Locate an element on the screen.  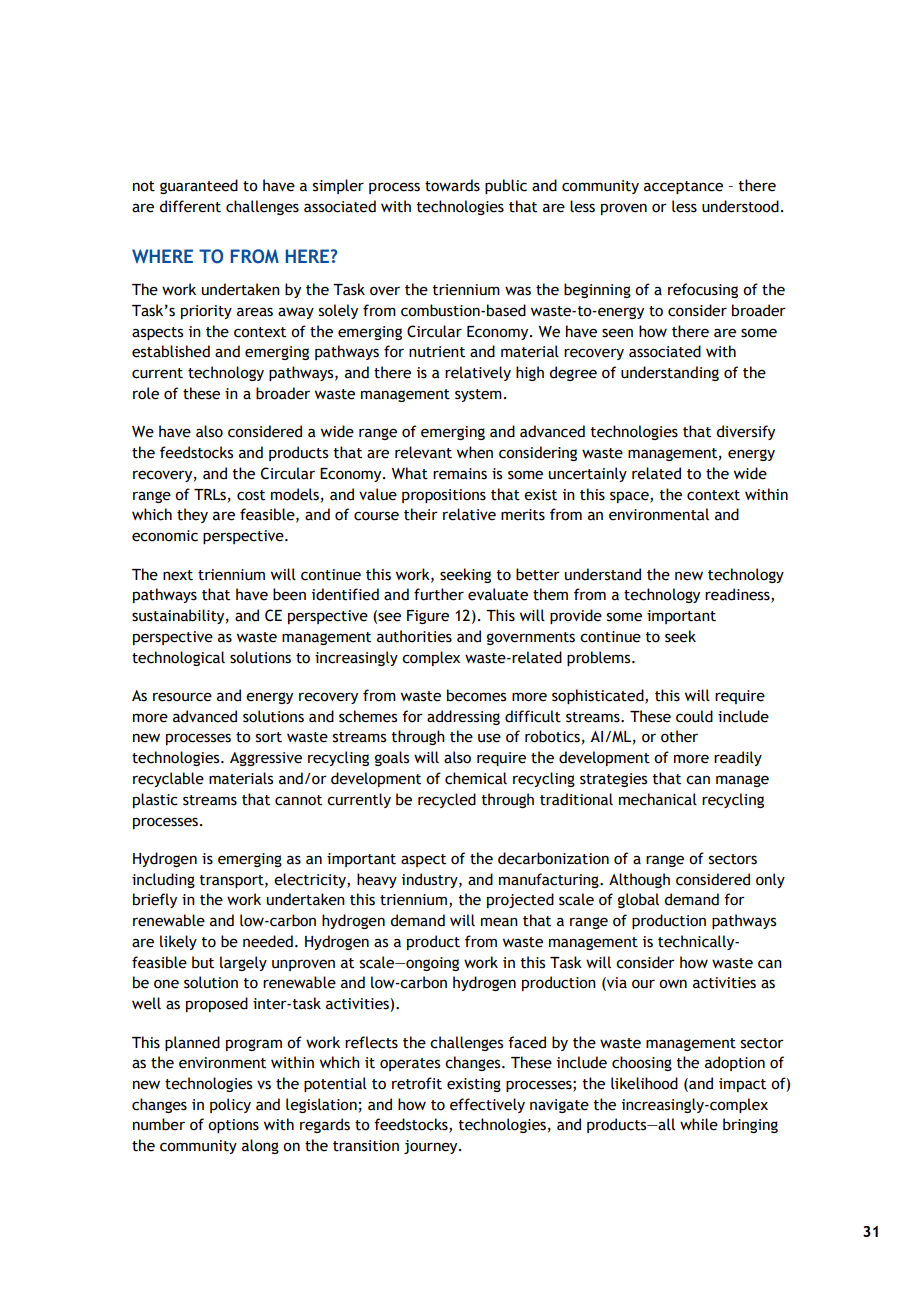
cost is located at coordinates (251, 495).
